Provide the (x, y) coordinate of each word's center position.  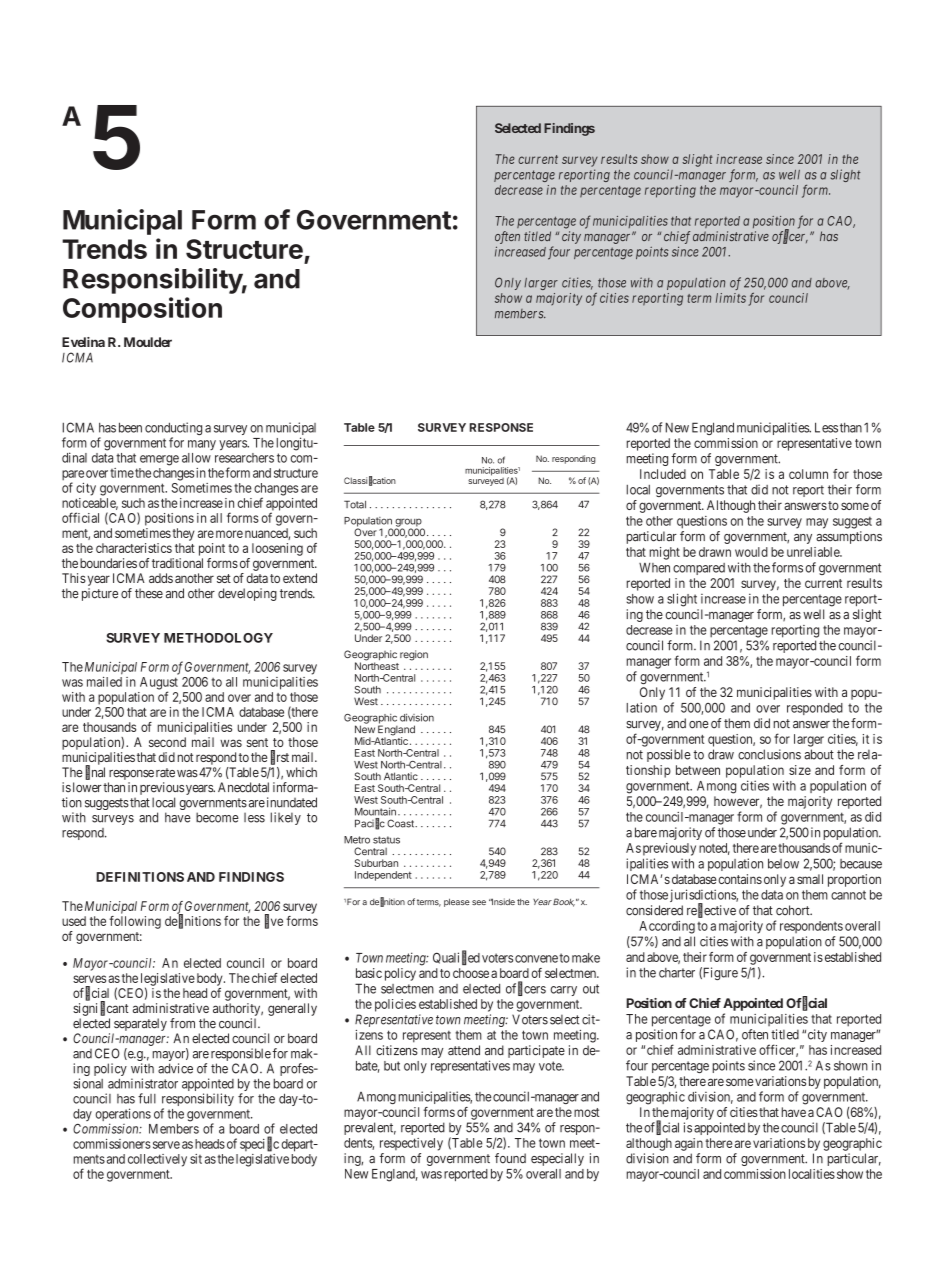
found (510, 1158)
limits (731, 298)
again (689, 1144)
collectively (157, 1160)
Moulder (148, 342)
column (808, 474)
